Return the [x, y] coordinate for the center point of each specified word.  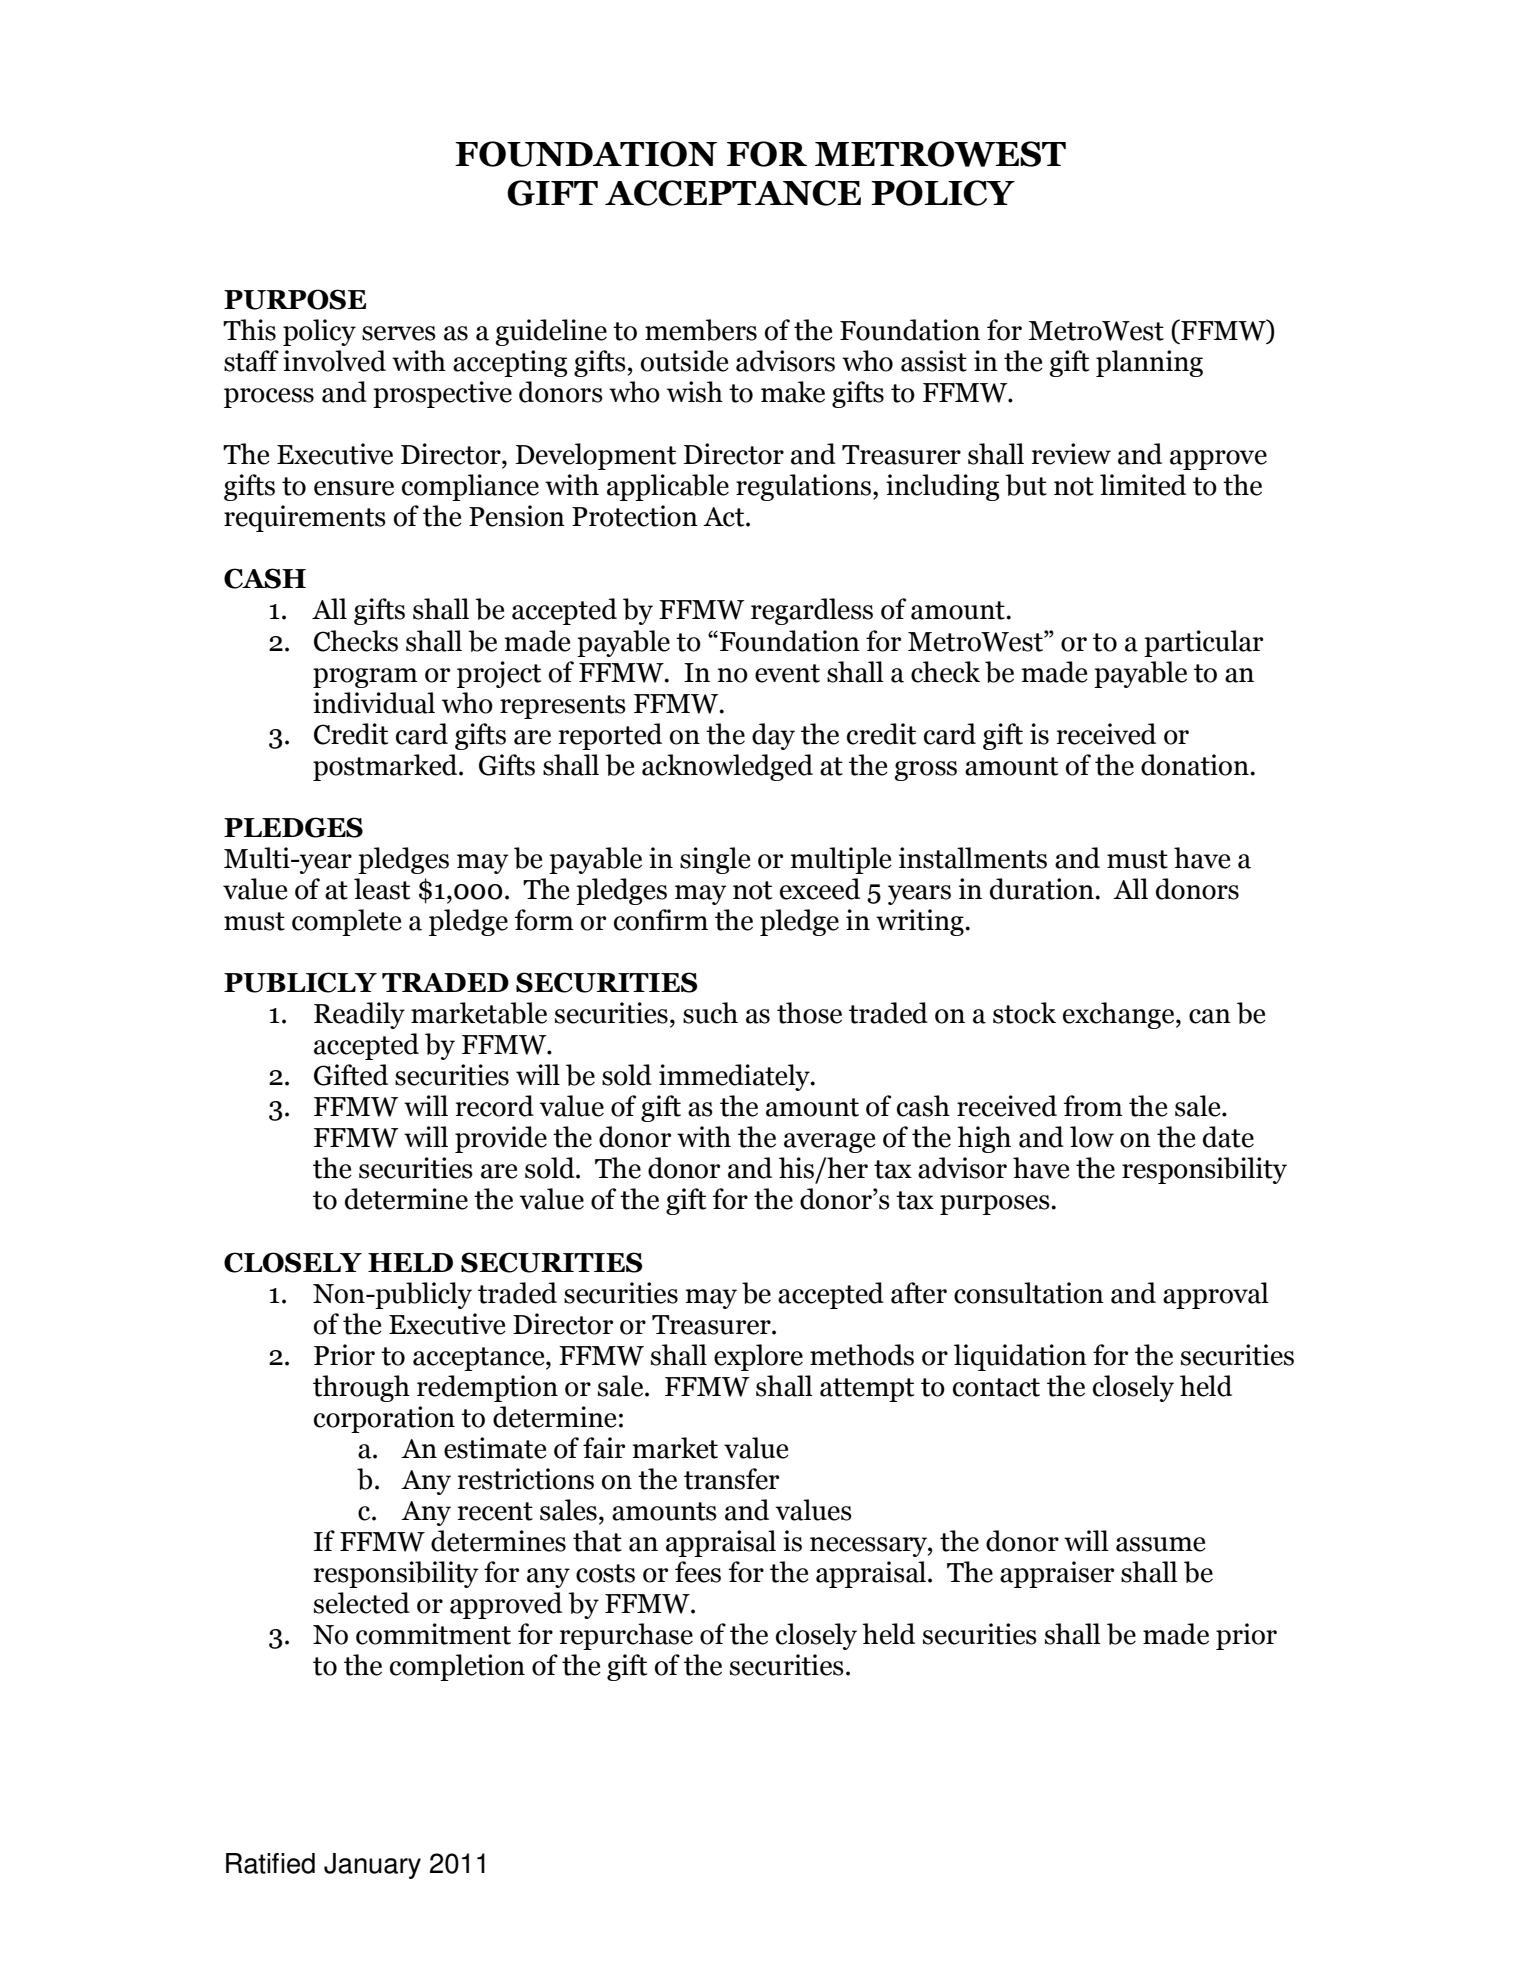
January [372, 1866]
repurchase [626, 1636]
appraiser [1057, 1574]
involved [334, 361]
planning [1149, 363]
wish [695, 392]
